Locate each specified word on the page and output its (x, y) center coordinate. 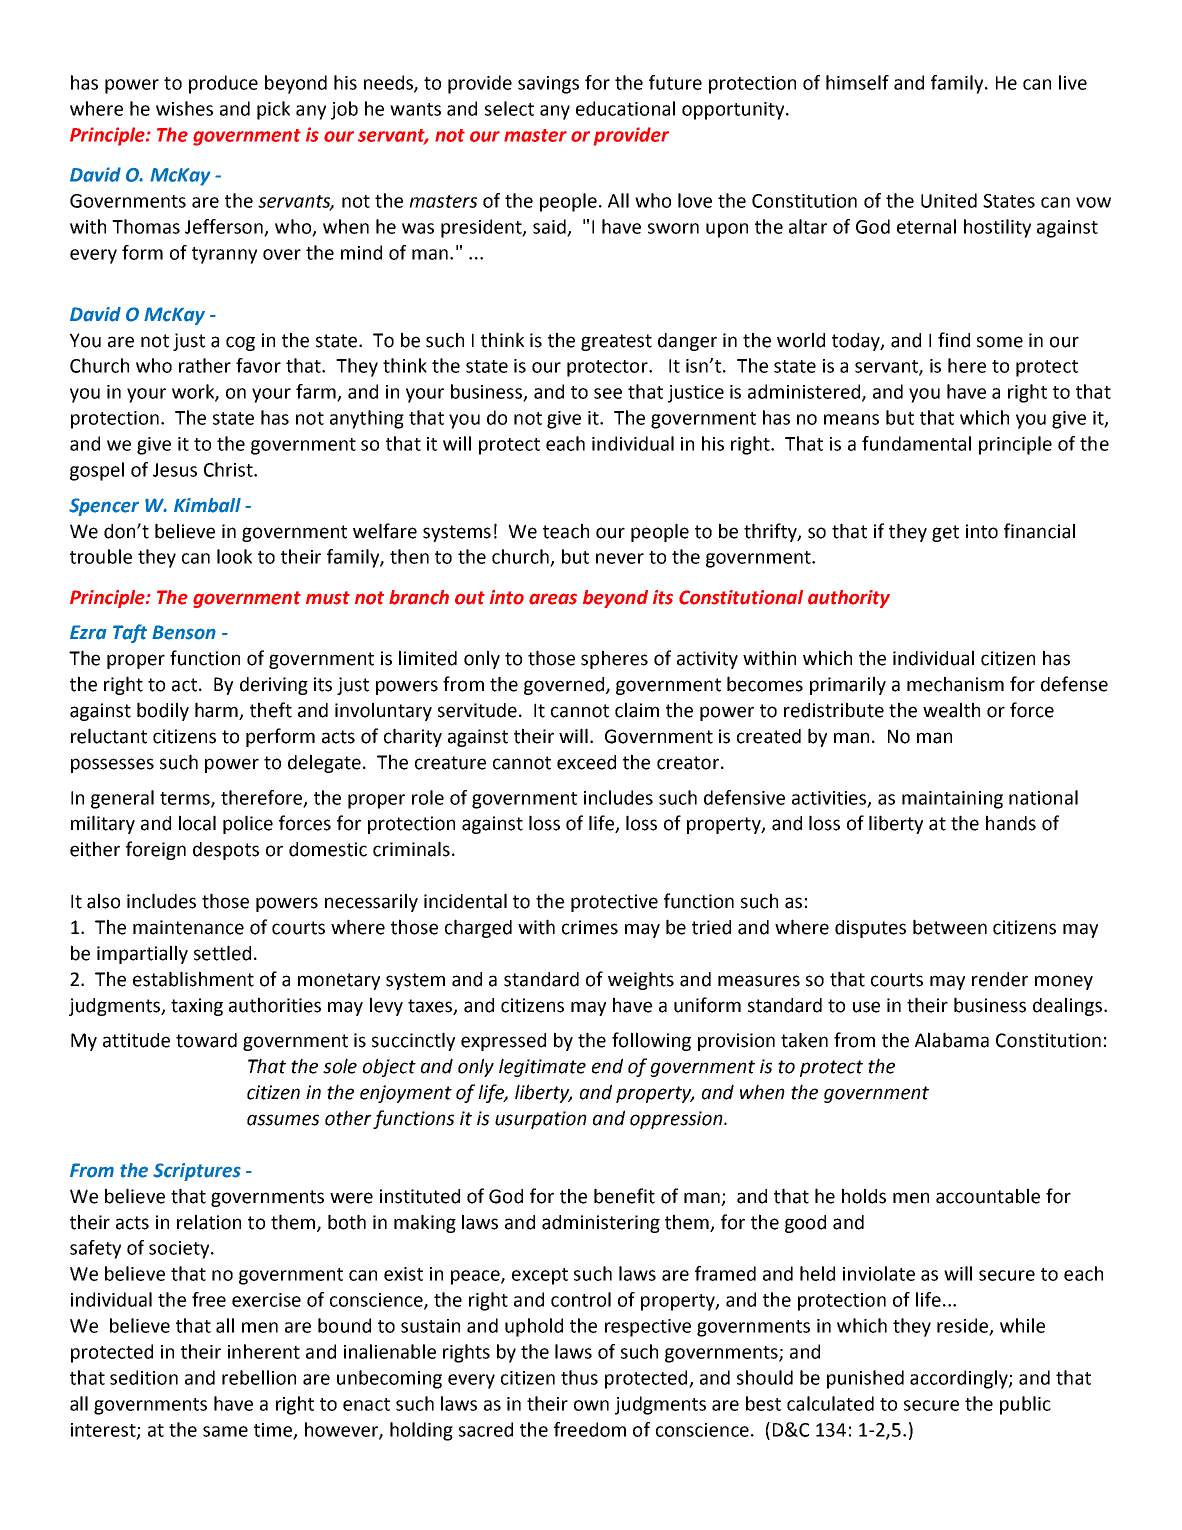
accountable (988, 1196)
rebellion (259, 1377)
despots (226, 851)
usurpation (541, 1120)
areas (553, 599)
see (608, 393)
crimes (590, 927)
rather (205, 365)
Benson (184, 632)
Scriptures (197, 1172)
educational (625, 108)
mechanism (955, 684)
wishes (184, 108)
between (950, 927)
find (954, 340)
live (1073, 82)
